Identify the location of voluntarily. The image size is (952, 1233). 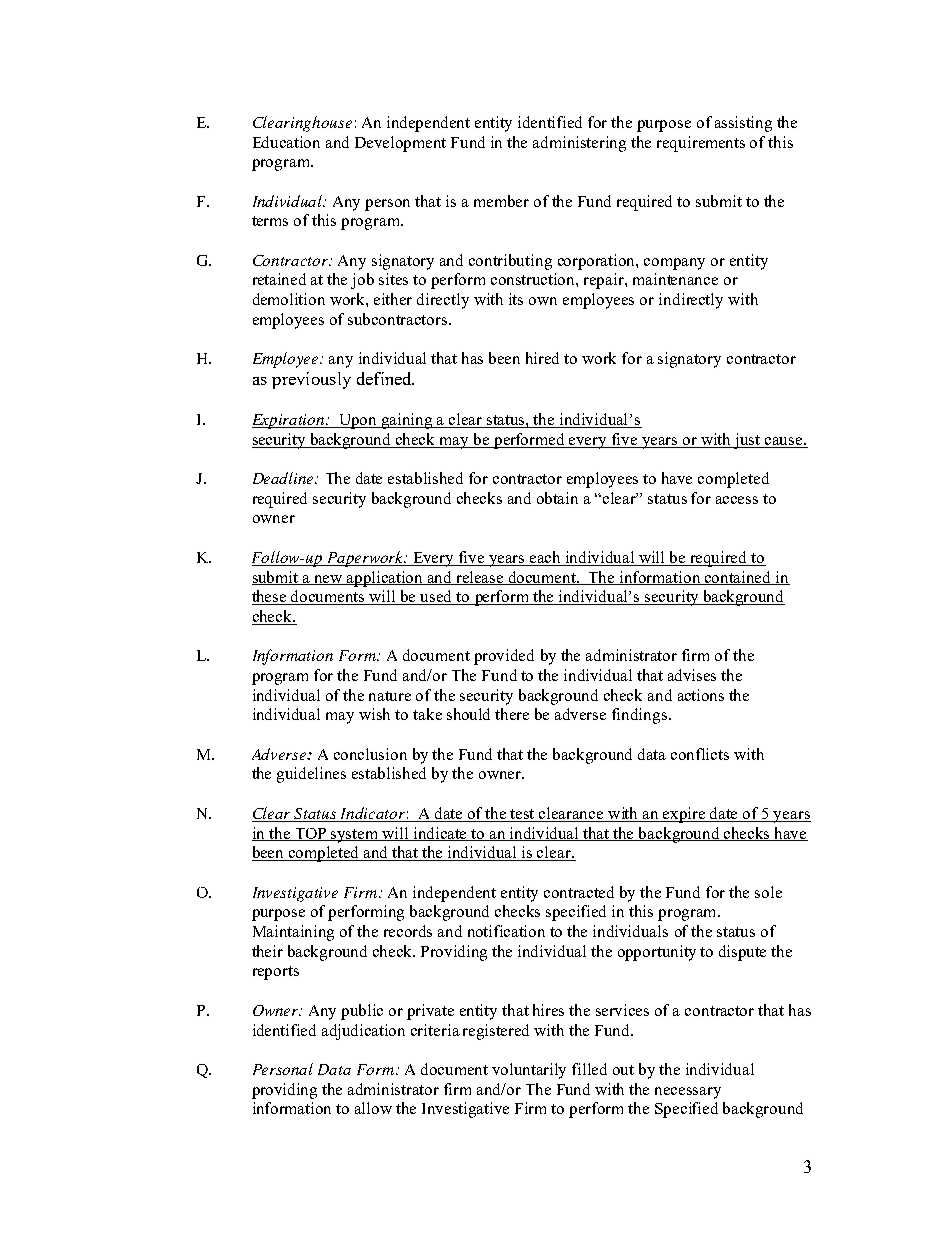
(529, 1071).
